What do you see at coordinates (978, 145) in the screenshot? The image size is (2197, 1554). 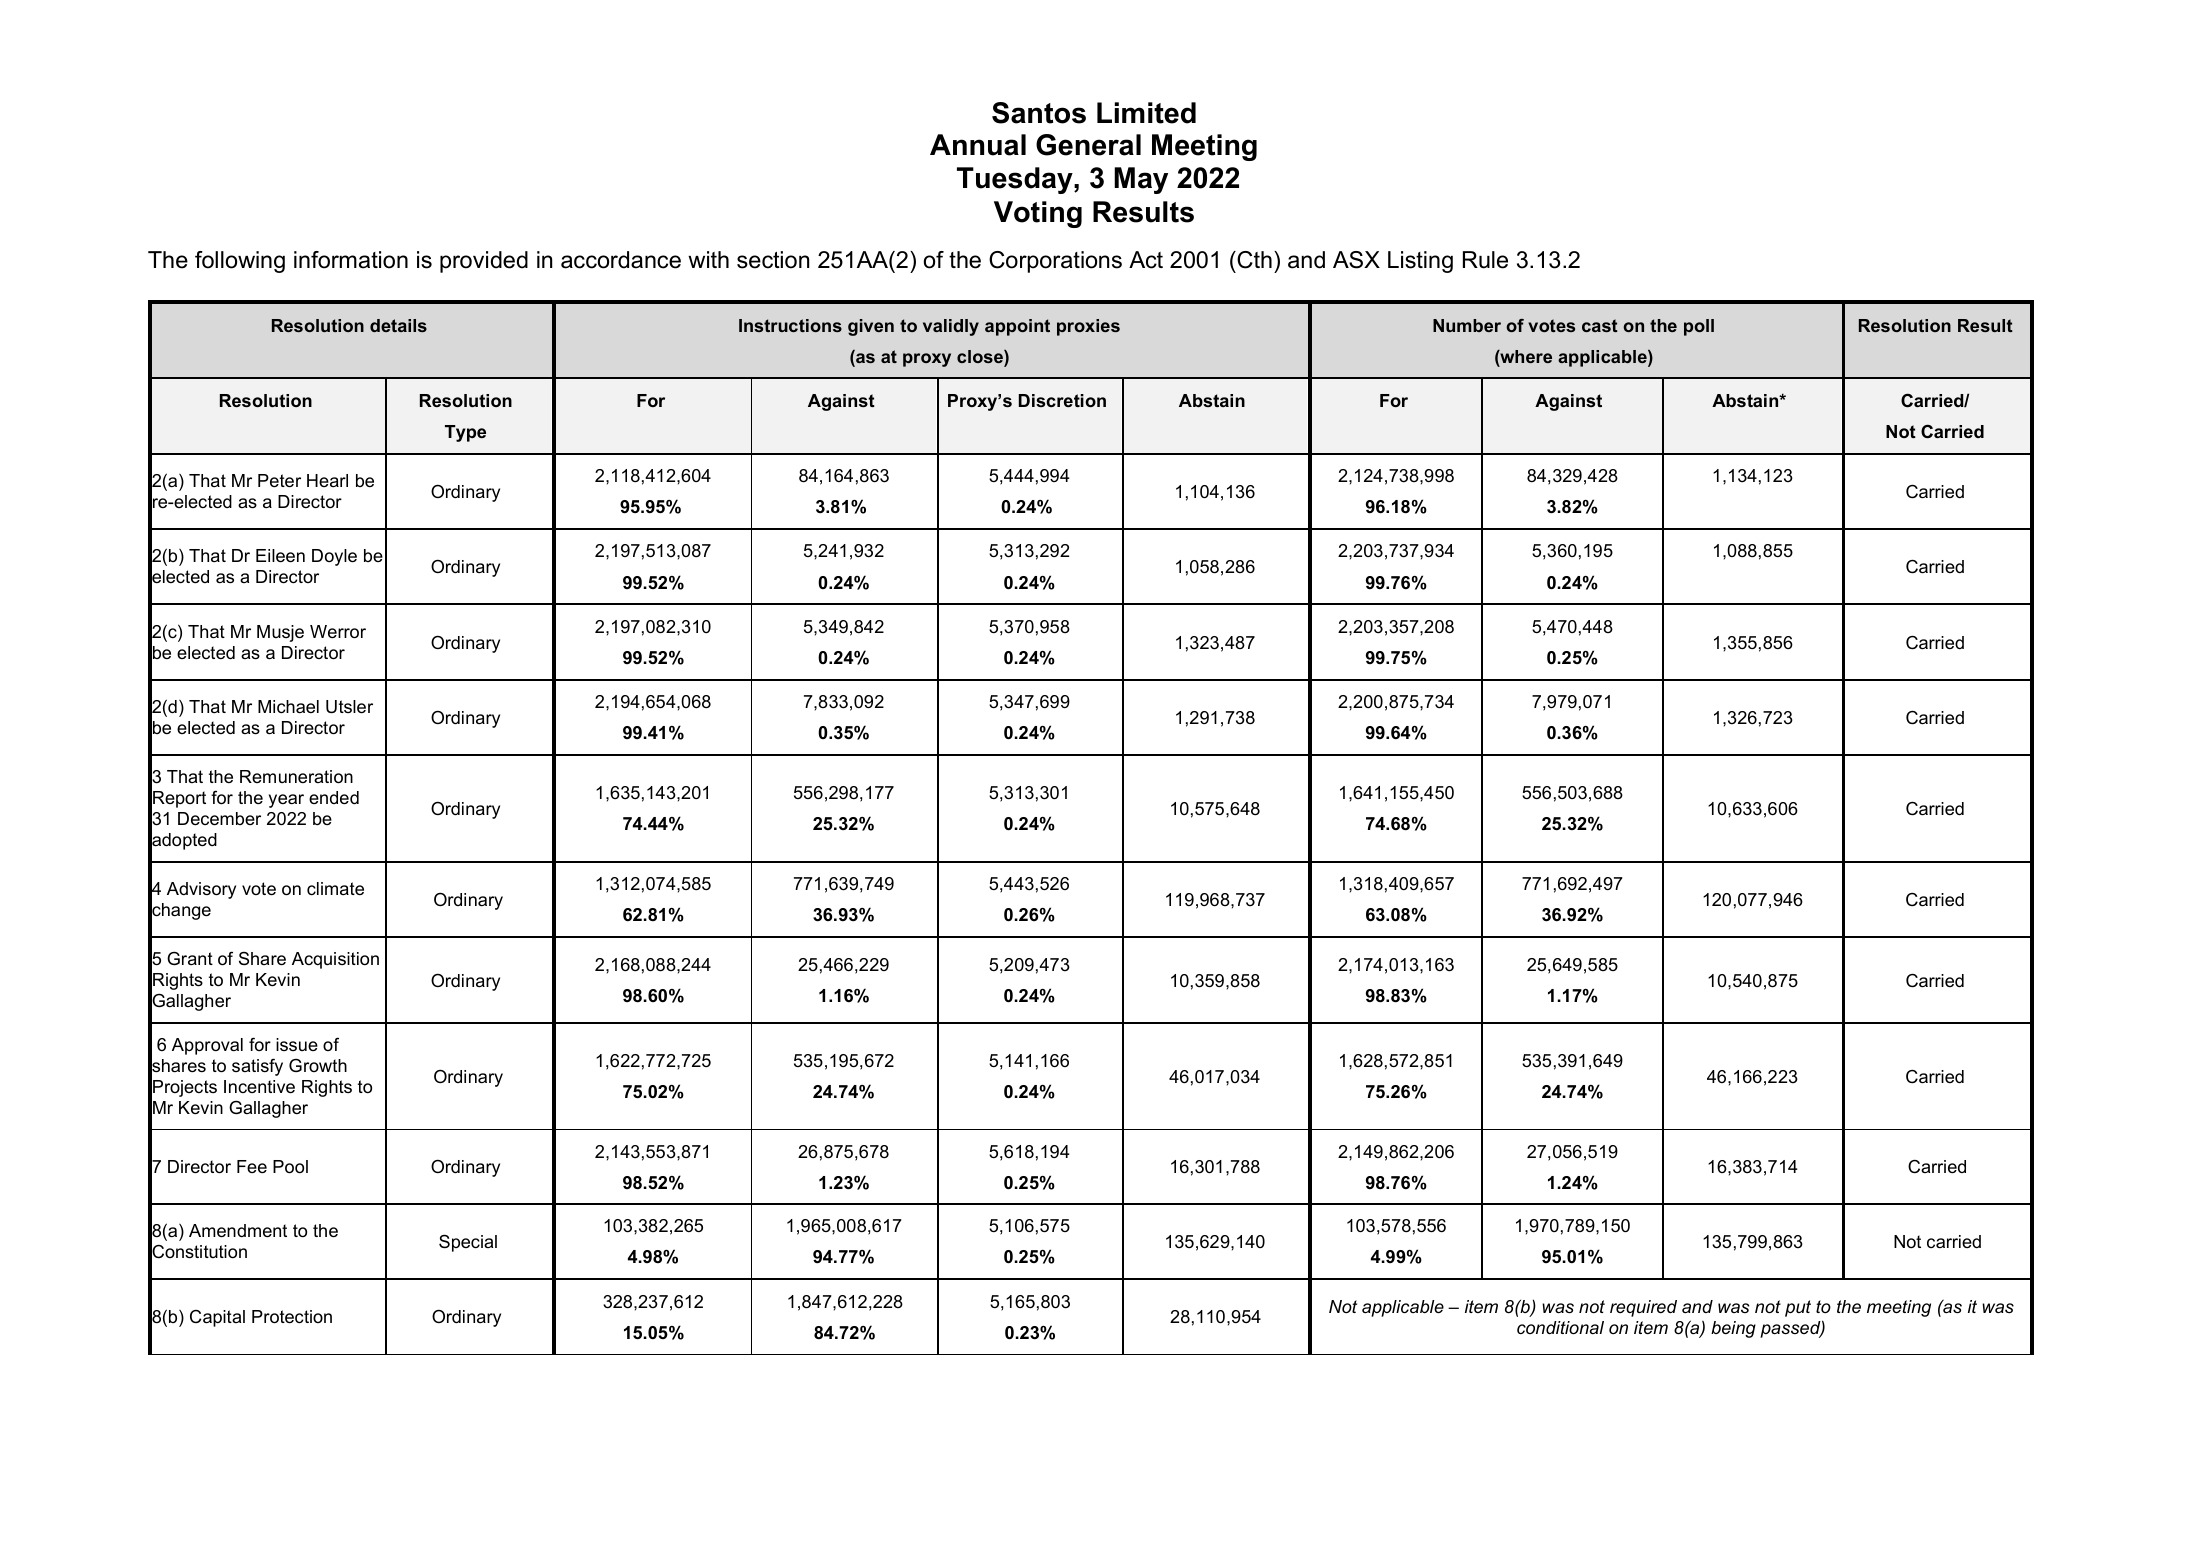 I see `Annual` at bounding box center [978, 145].
